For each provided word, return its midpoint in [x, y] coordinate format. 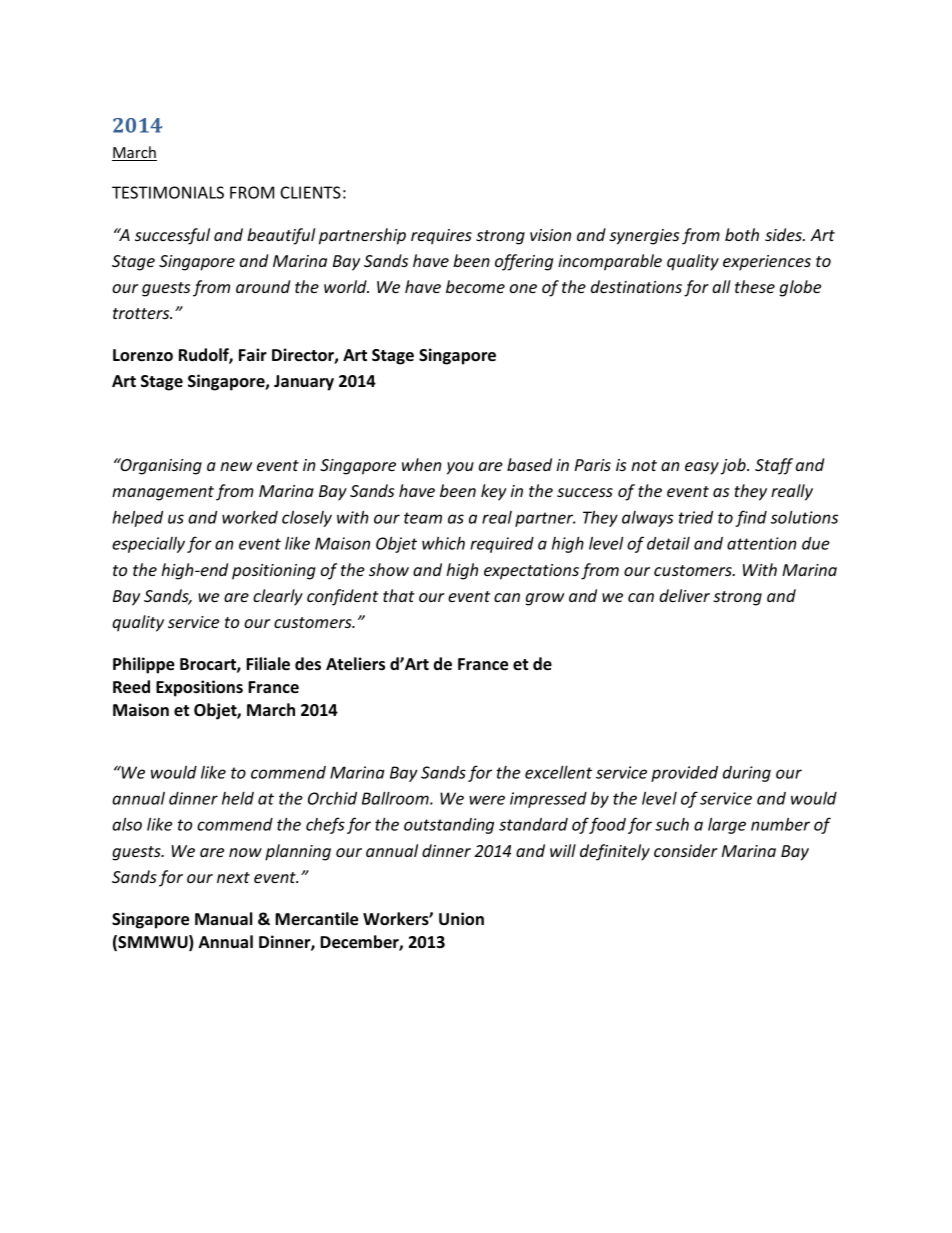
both [742, 234]
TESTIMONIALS [168, 192]
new [236, 466]
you [460, 468]
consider [686, 850]
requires [441, 237]
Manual [224, 919]
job [734, 466]
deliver [684, 595]
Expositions [199, 688]
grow [545, 599]
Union [461, 919]
